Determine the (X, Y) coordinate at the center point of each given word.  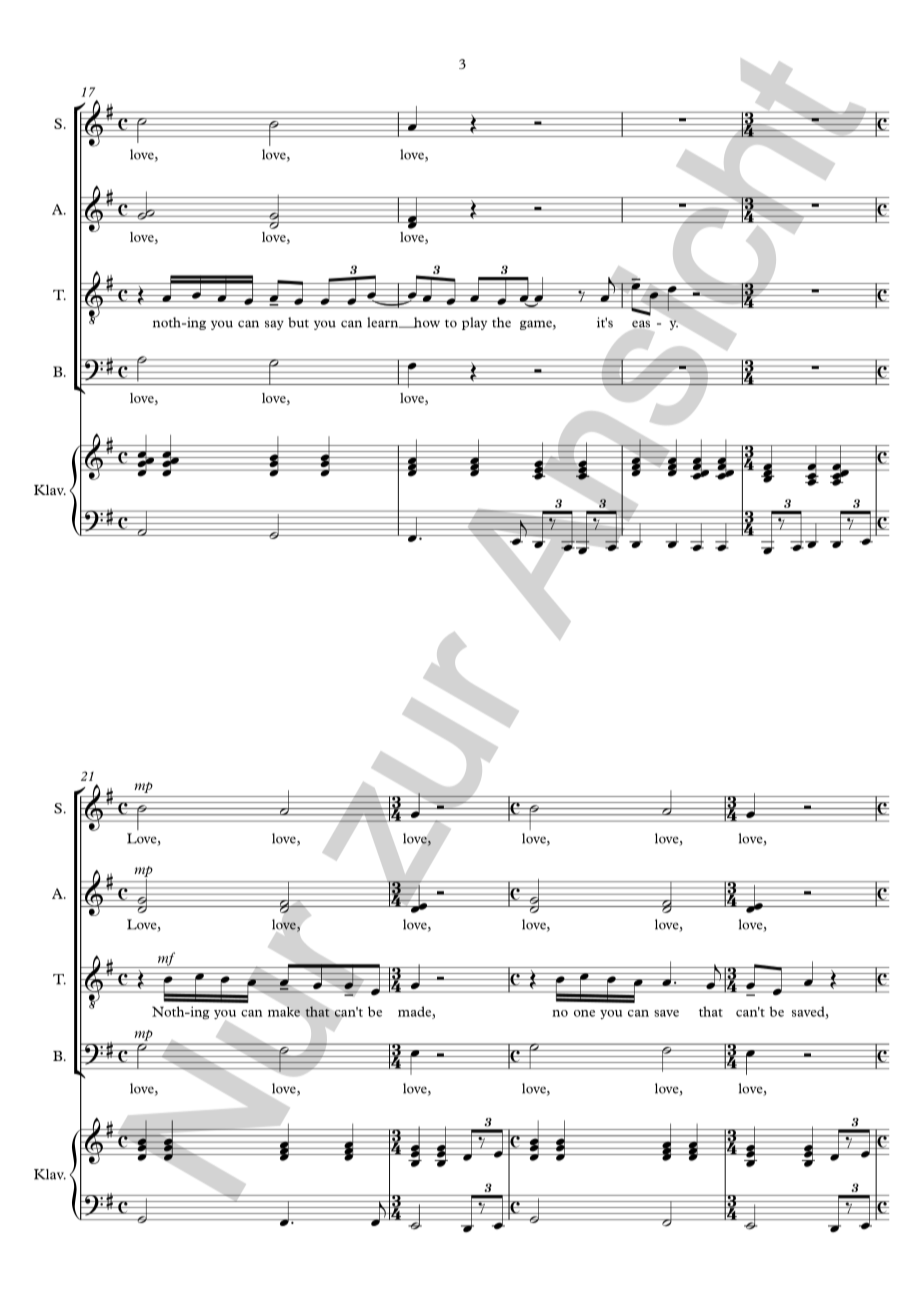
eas (641, 324)
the (501, 322)
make (284, 1012)
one (584, 1013)
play (474, 323)
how (426, 322)
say (274, 325)
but (298, 322)
